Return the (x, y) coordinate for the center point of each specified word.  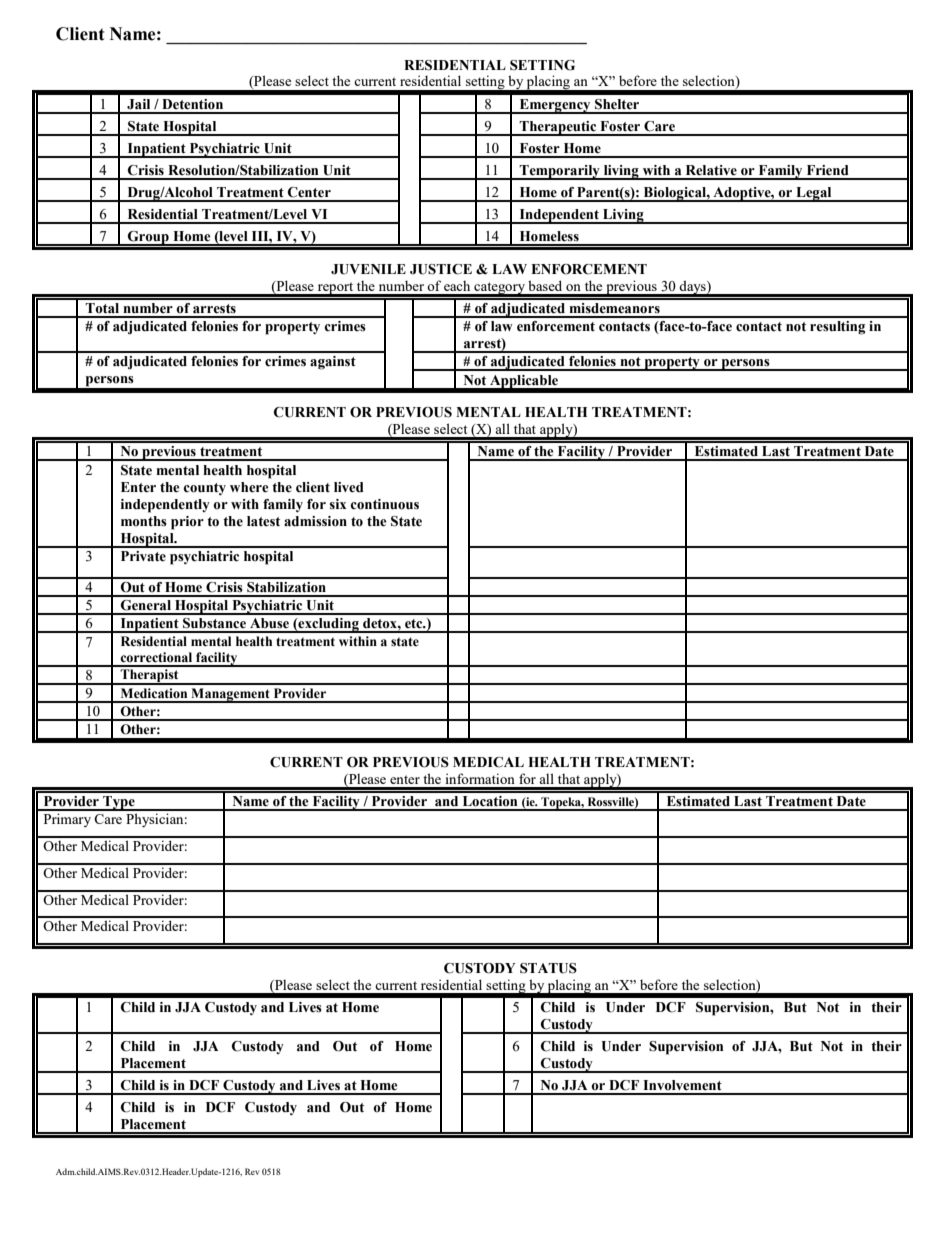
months (144, 521)
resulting (837, 328)
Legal (814, 194)
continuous (384, 504)
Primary (67, 820)
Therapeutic (558, 128)
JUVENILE (368, 269)
